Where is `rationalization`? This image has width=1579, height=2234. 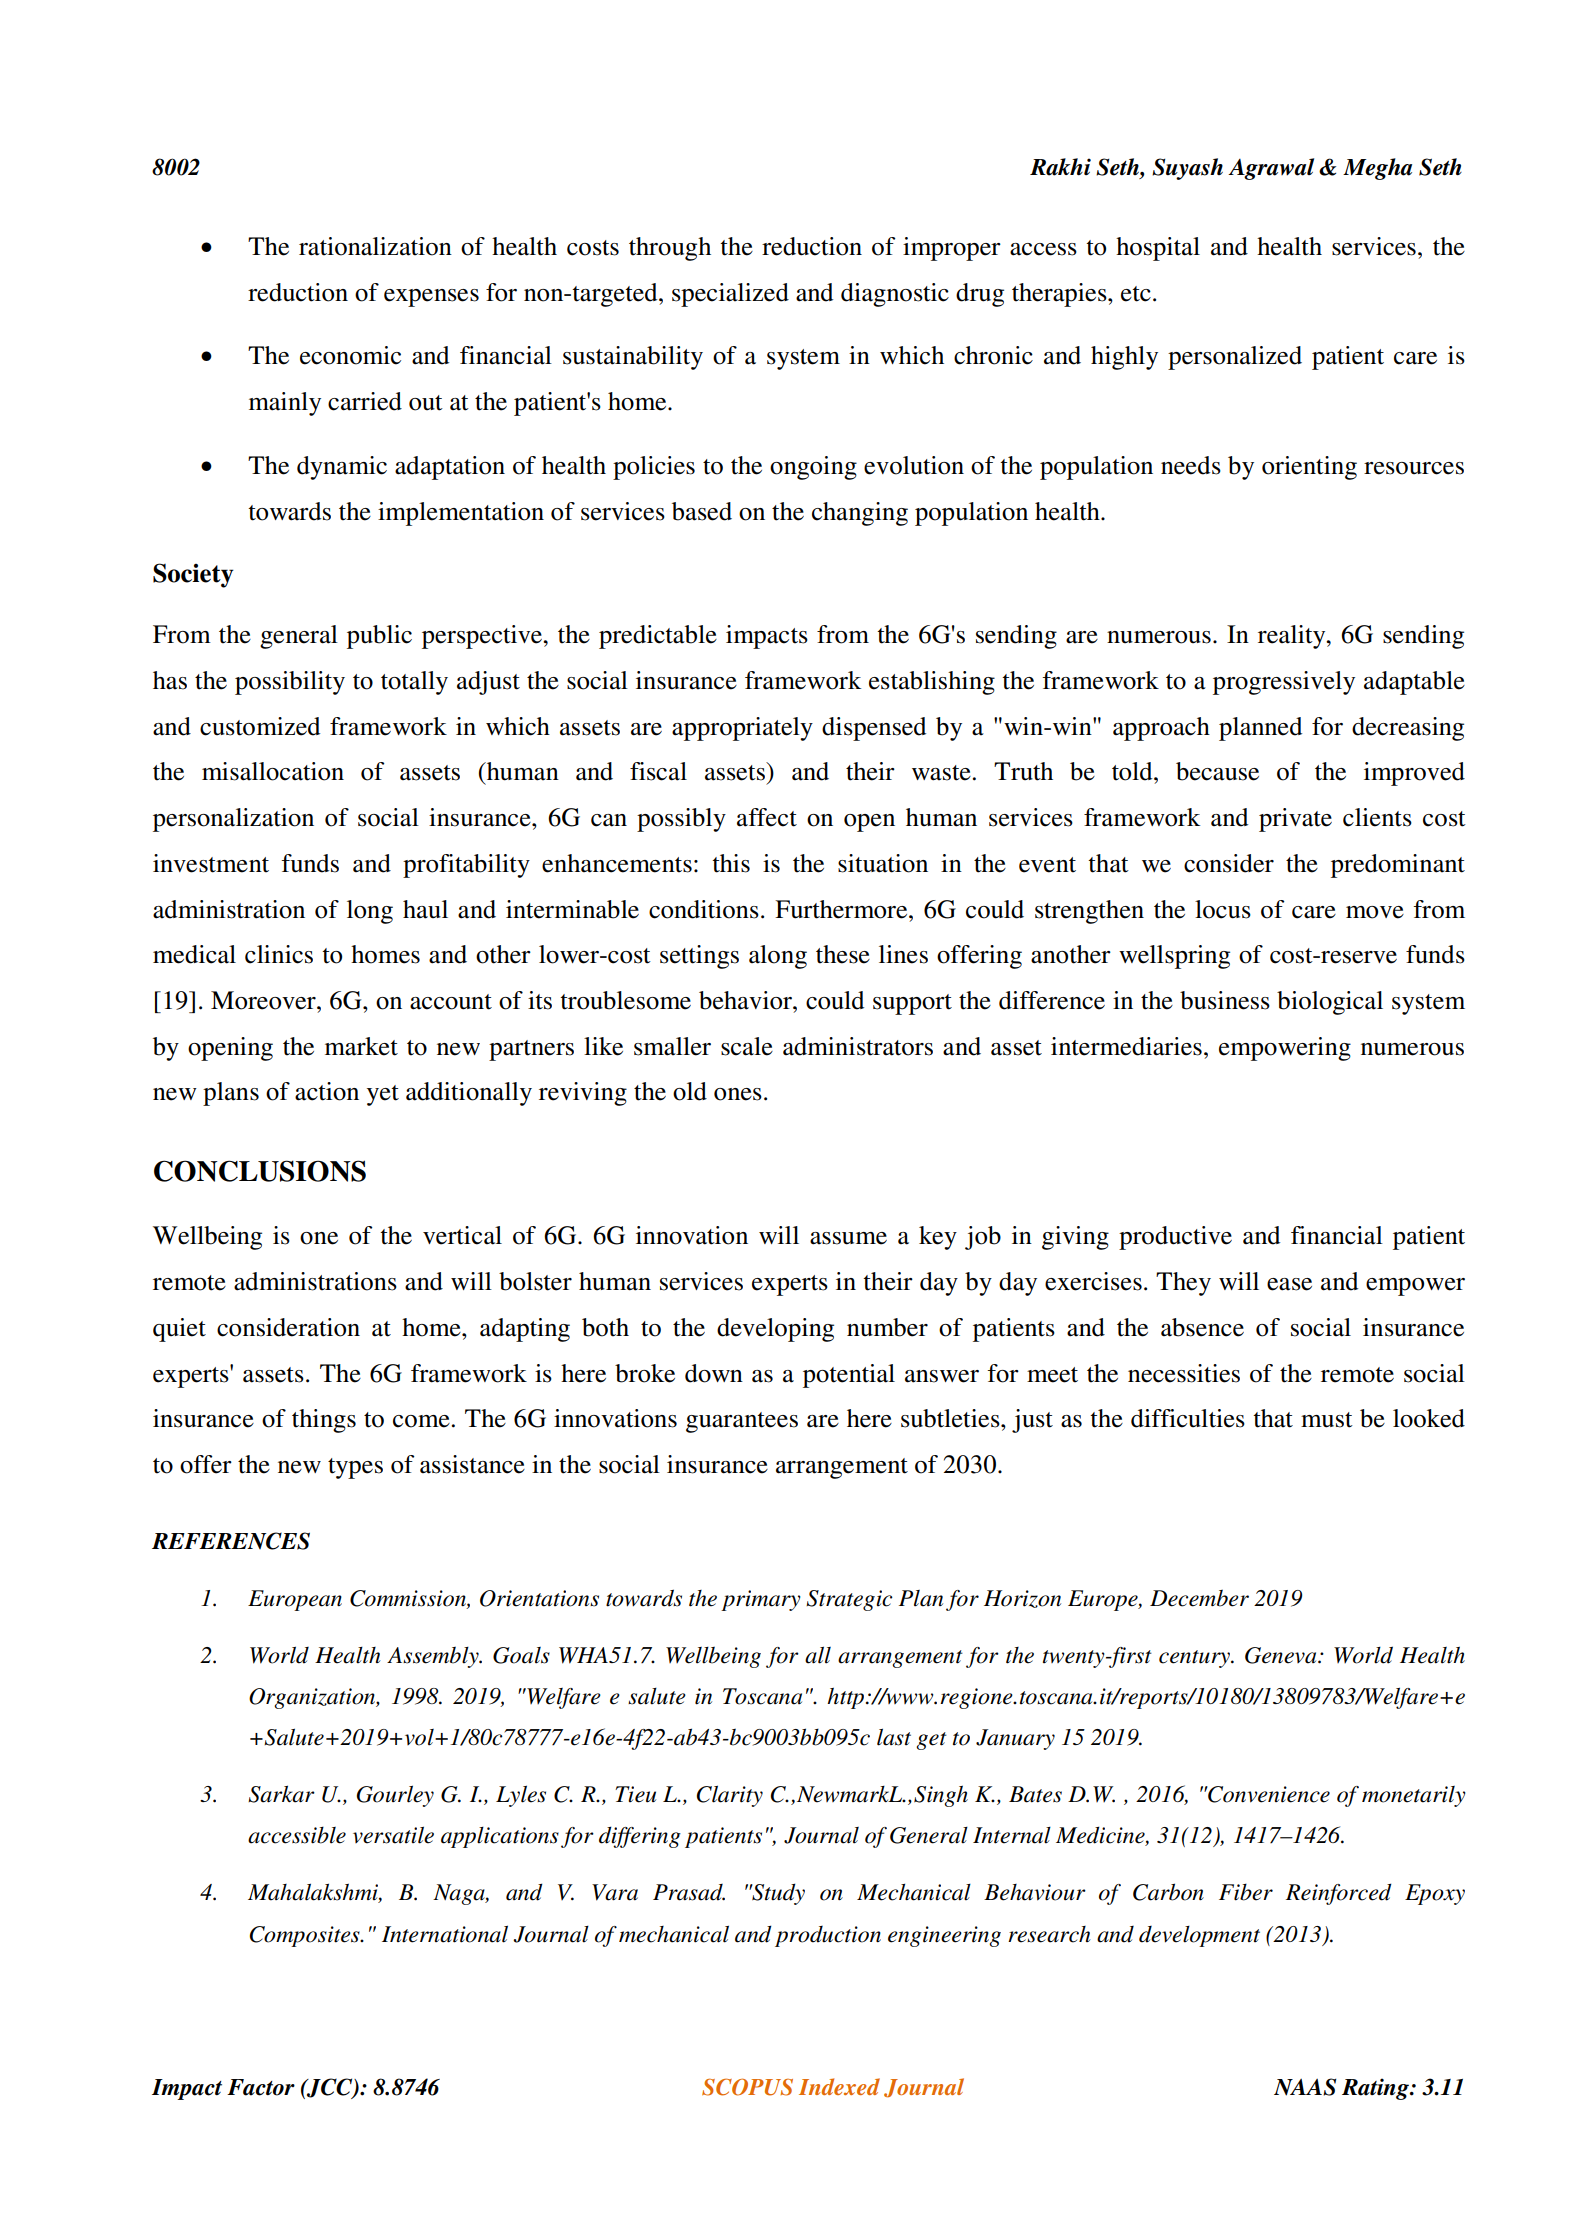 rationalization is located at coordinates (375, 246).
